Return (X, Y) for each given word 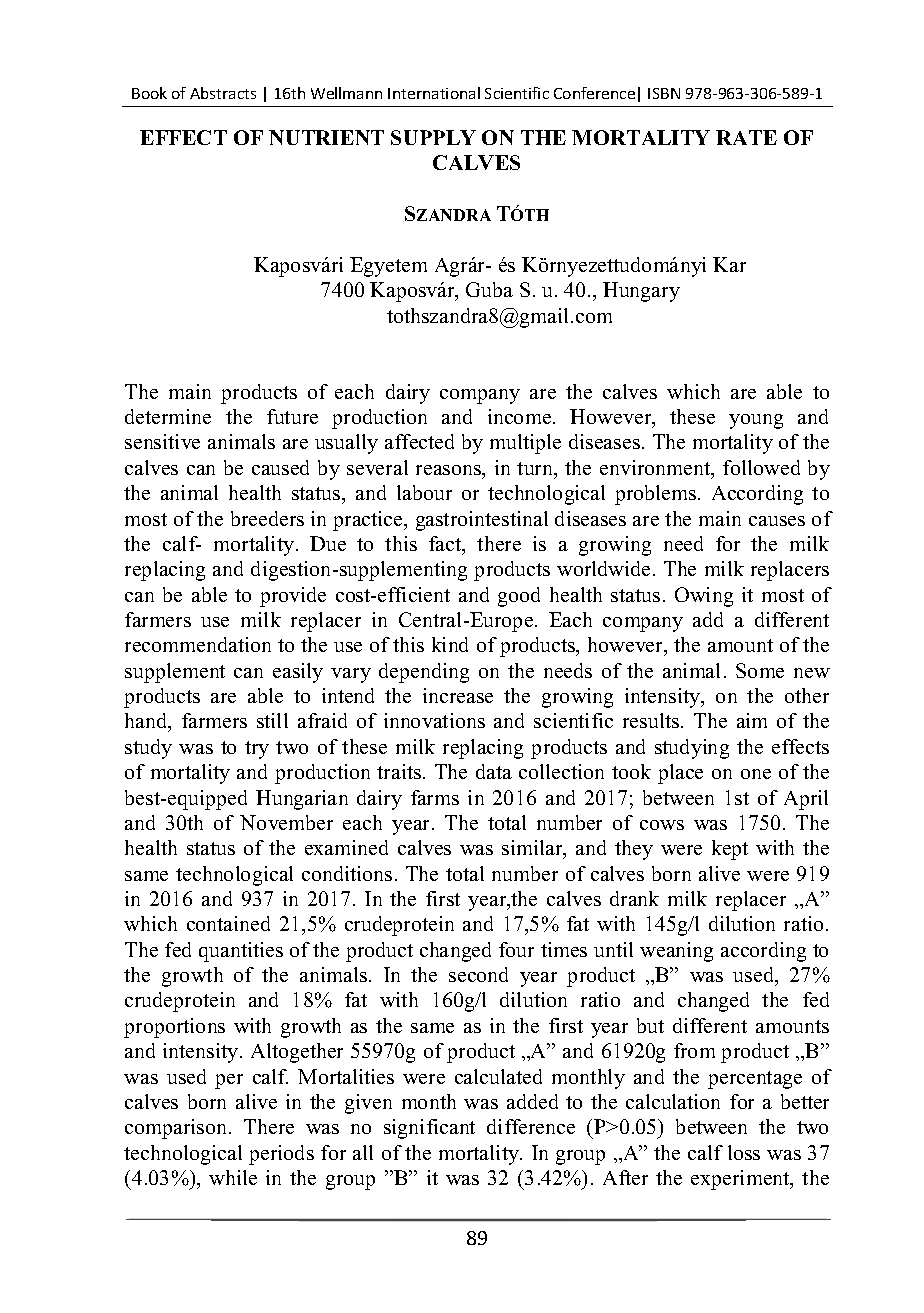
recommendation (198, 644)
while (233, 1177)
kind (450, 644)
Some (760, 670)
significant (429, 1129)
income (521, 416)
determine (168, 416)
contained (228, 923)
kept (730, 850)
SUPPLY (433, 137)
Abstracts (223, 93)
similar (533, 849)
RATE (746, 137)
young (756, 421)
